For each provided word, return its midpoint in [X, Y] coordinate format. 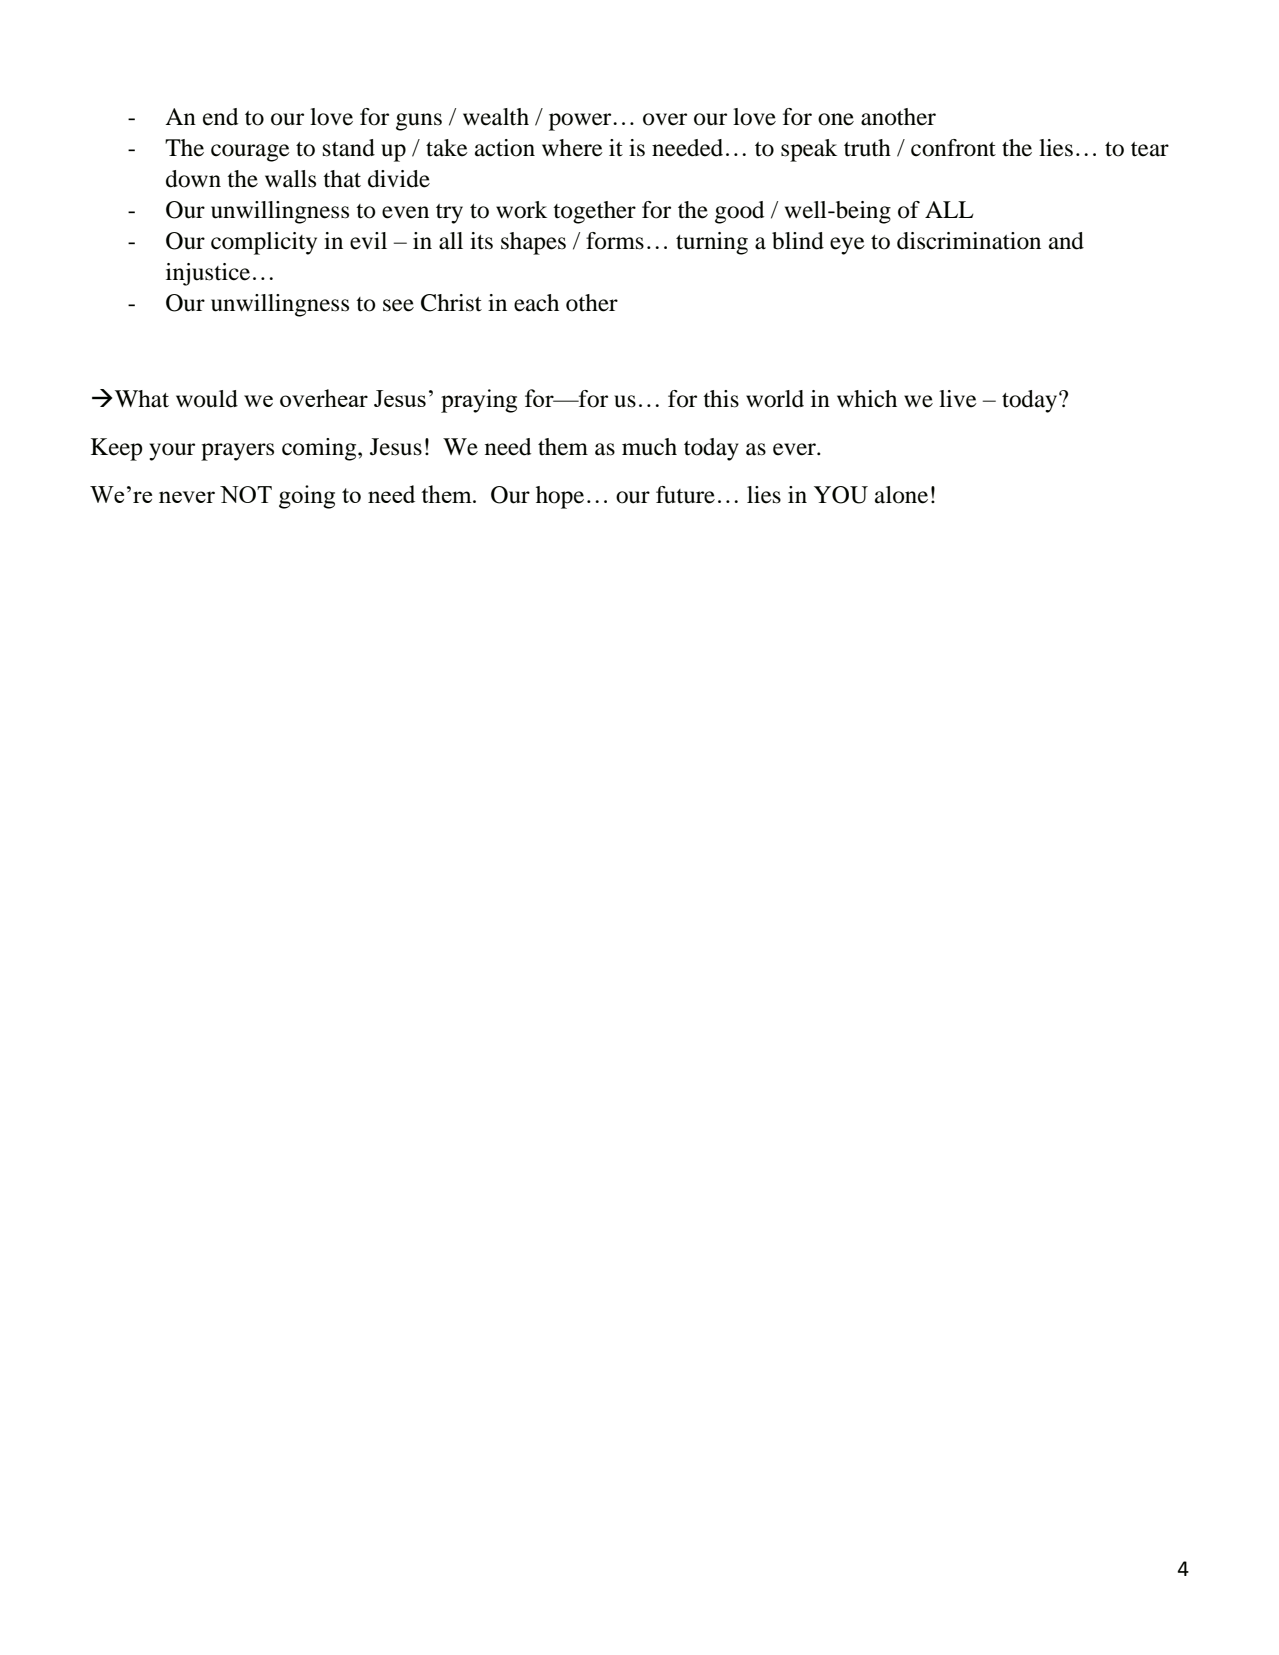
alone [901, 495]
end [220, 117]
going [307, 497]
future [685, 495]
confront [953, 148]
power [581, 122]
